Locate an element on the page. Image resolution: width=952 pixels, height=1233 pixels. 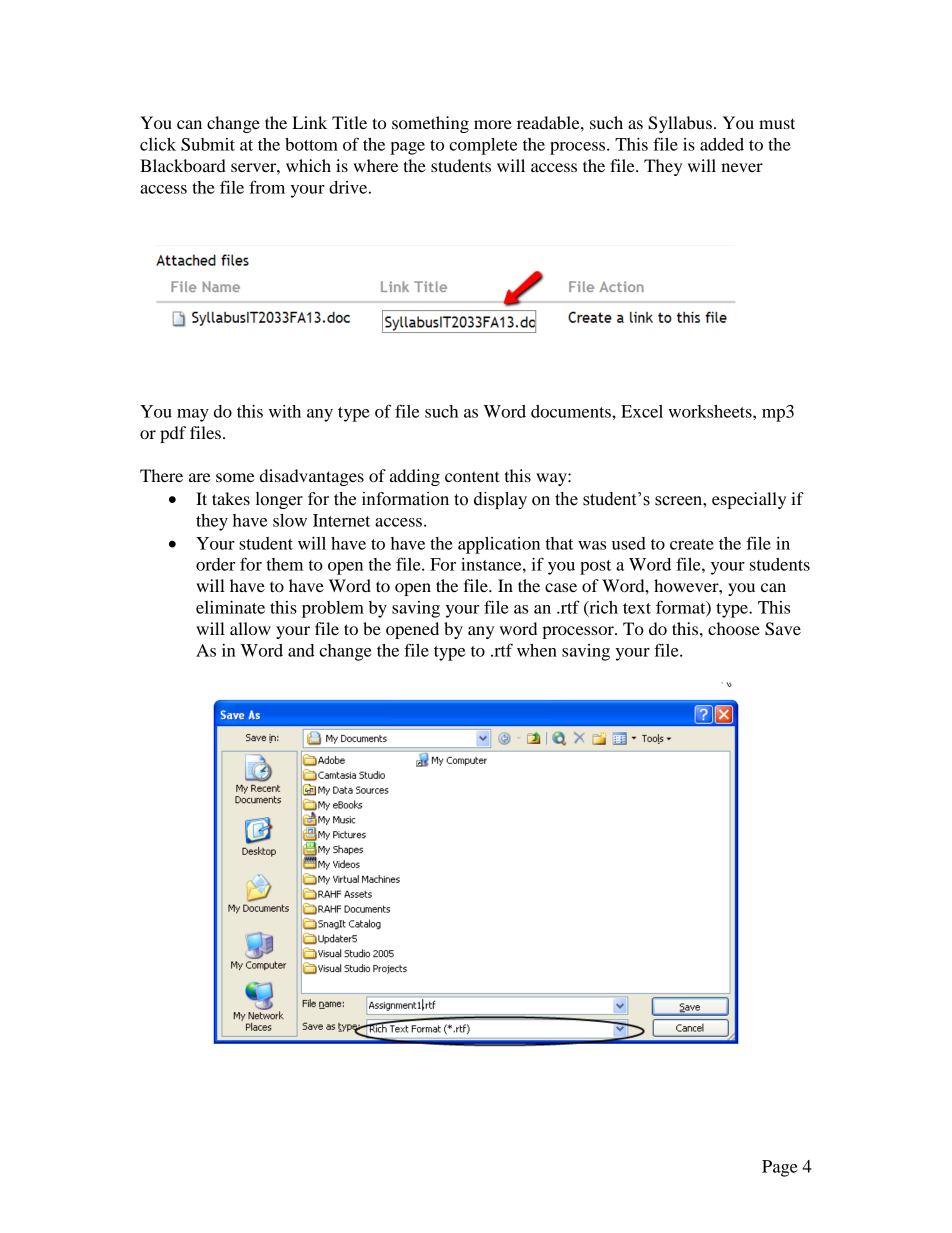
added is located at coordinates (722, 144).
